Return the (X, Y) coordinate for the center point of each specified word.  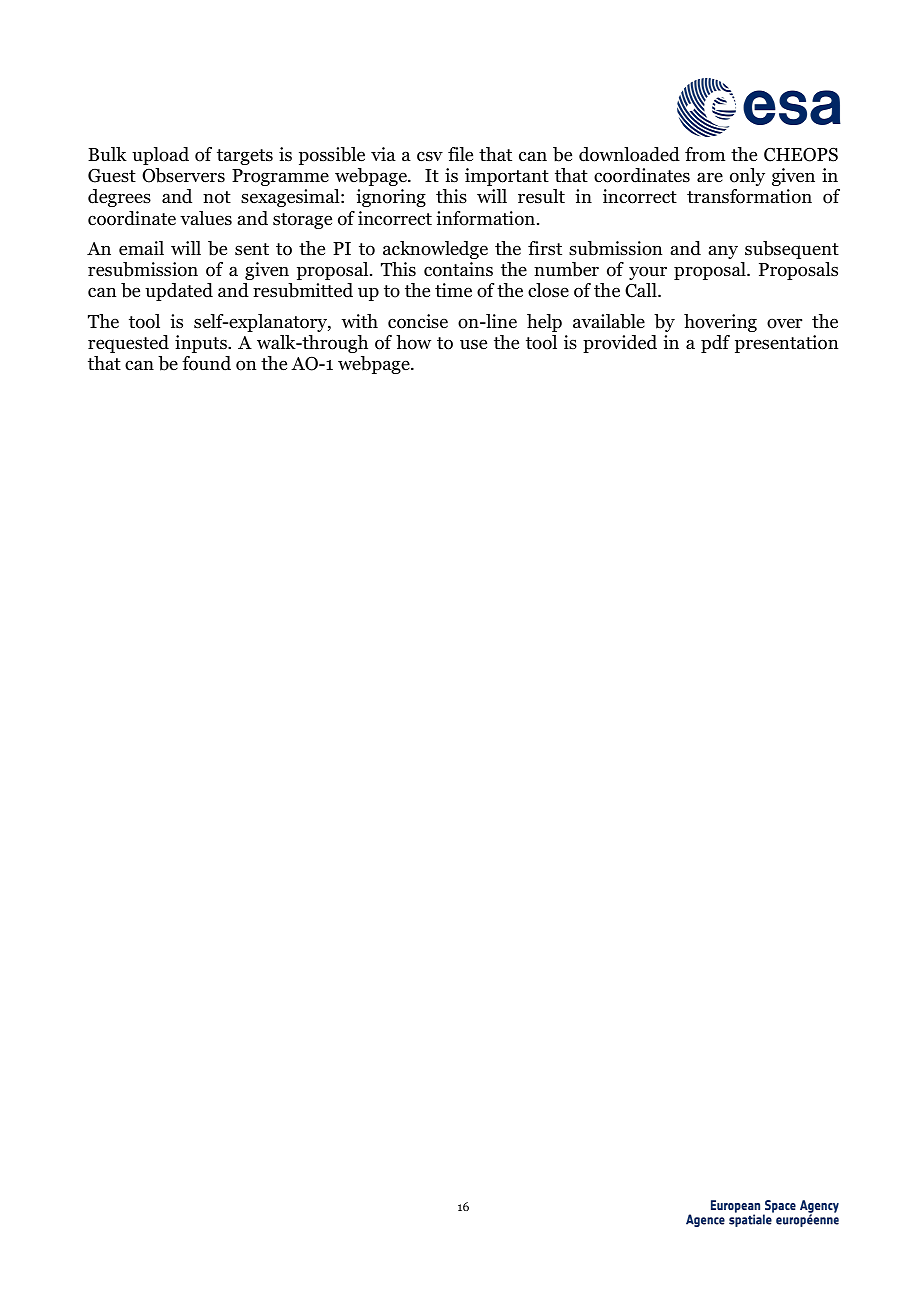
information (485, 218)
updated (179, 292)
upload (160, 156)
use (473, 344)
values (206, 218)
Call (642, 290)
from (705, 154)
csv (430, 156)
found (206, 363)
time (453, 290)
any (723, 252)
